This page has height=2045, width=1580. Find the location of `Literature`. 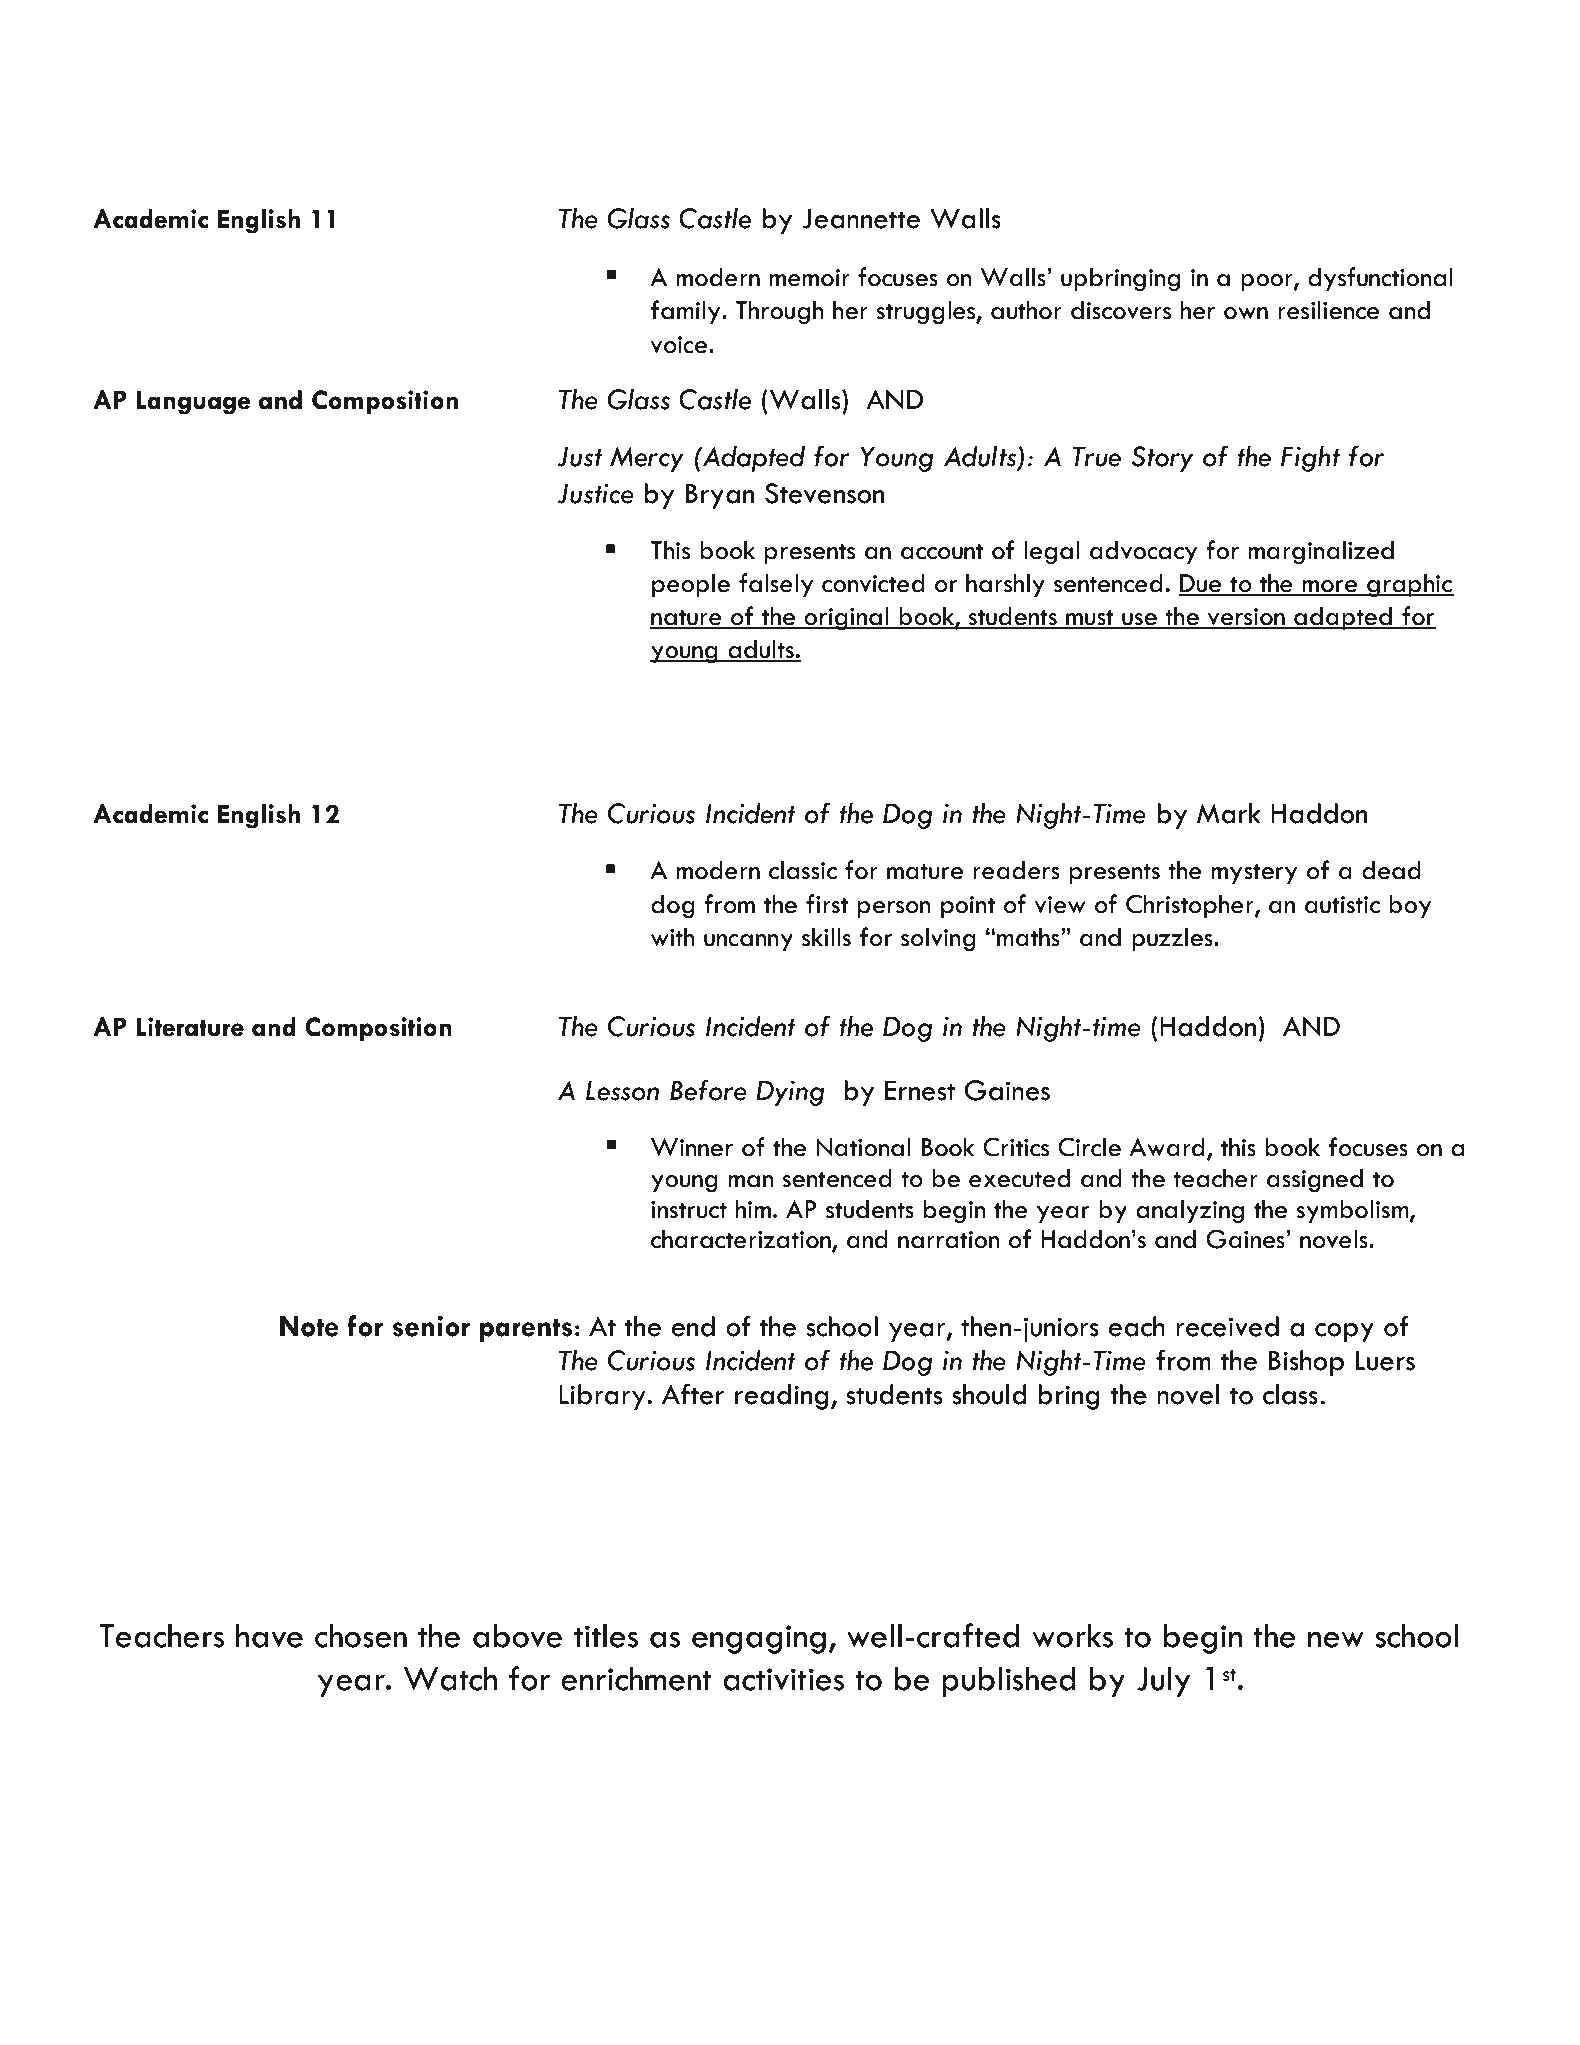

Literature is located at coordinates (190, 1027).
